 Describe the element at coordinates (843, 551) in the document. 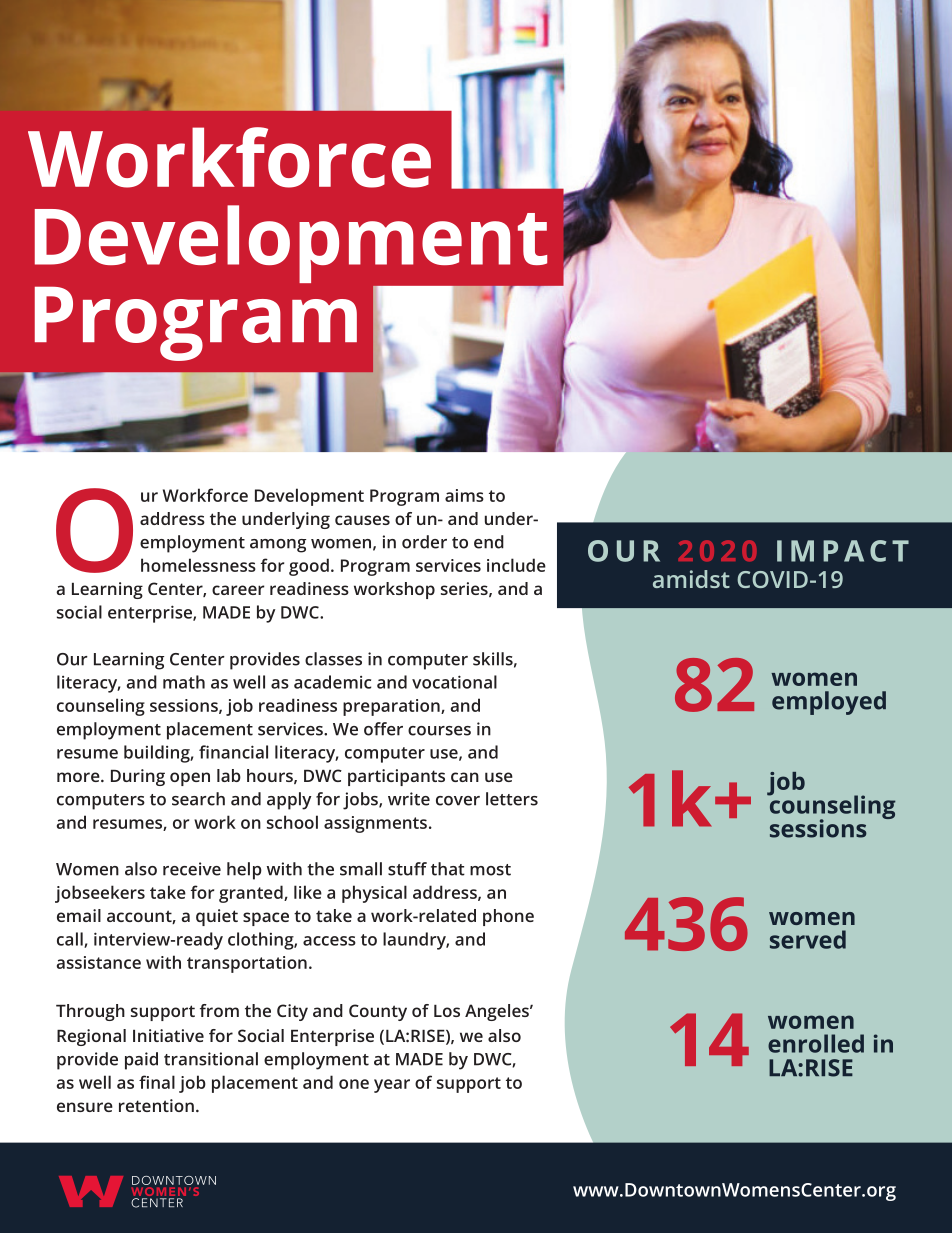

I see `IMPACT` at that location.
